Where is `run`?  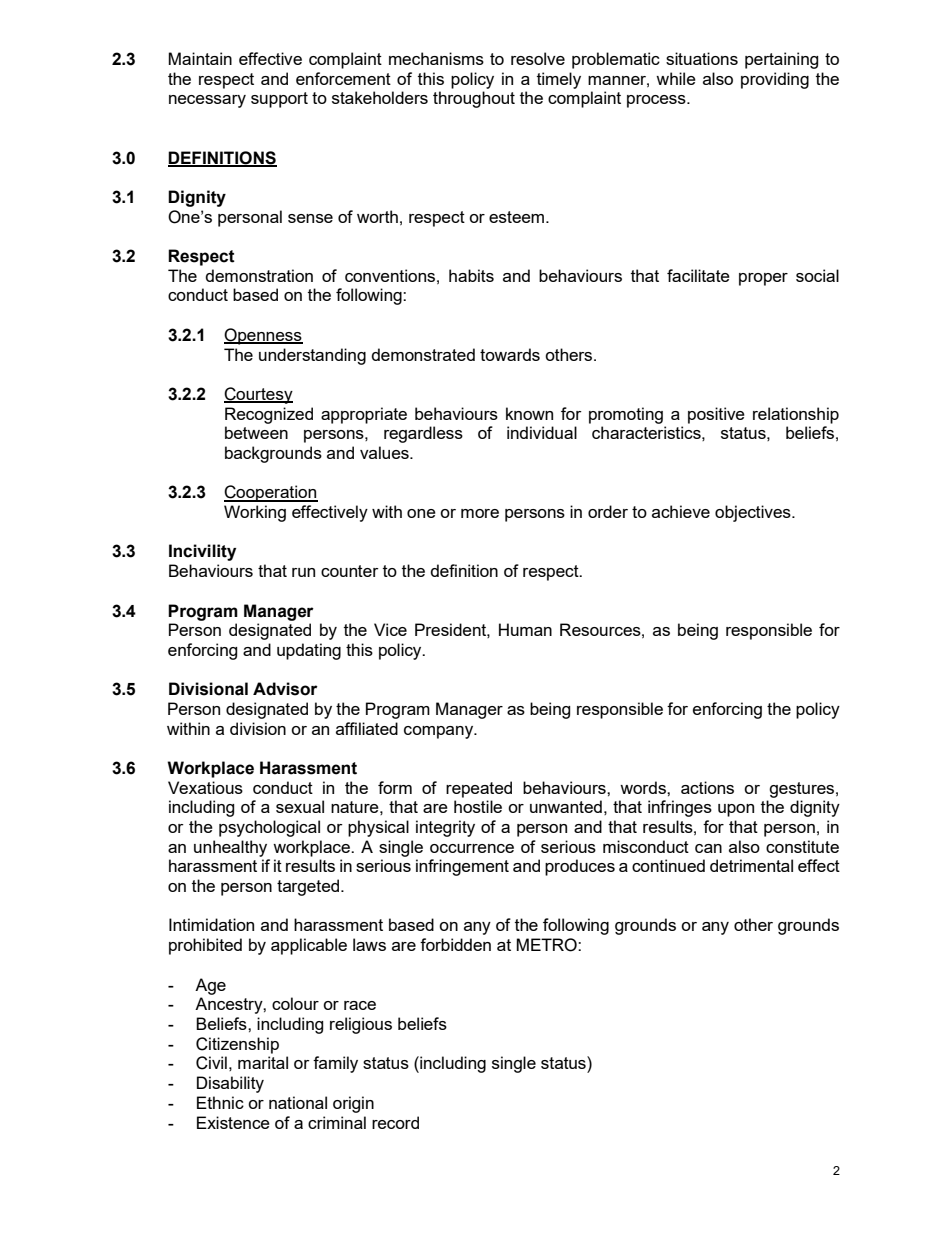
run is located at coordinates (303, 572).
